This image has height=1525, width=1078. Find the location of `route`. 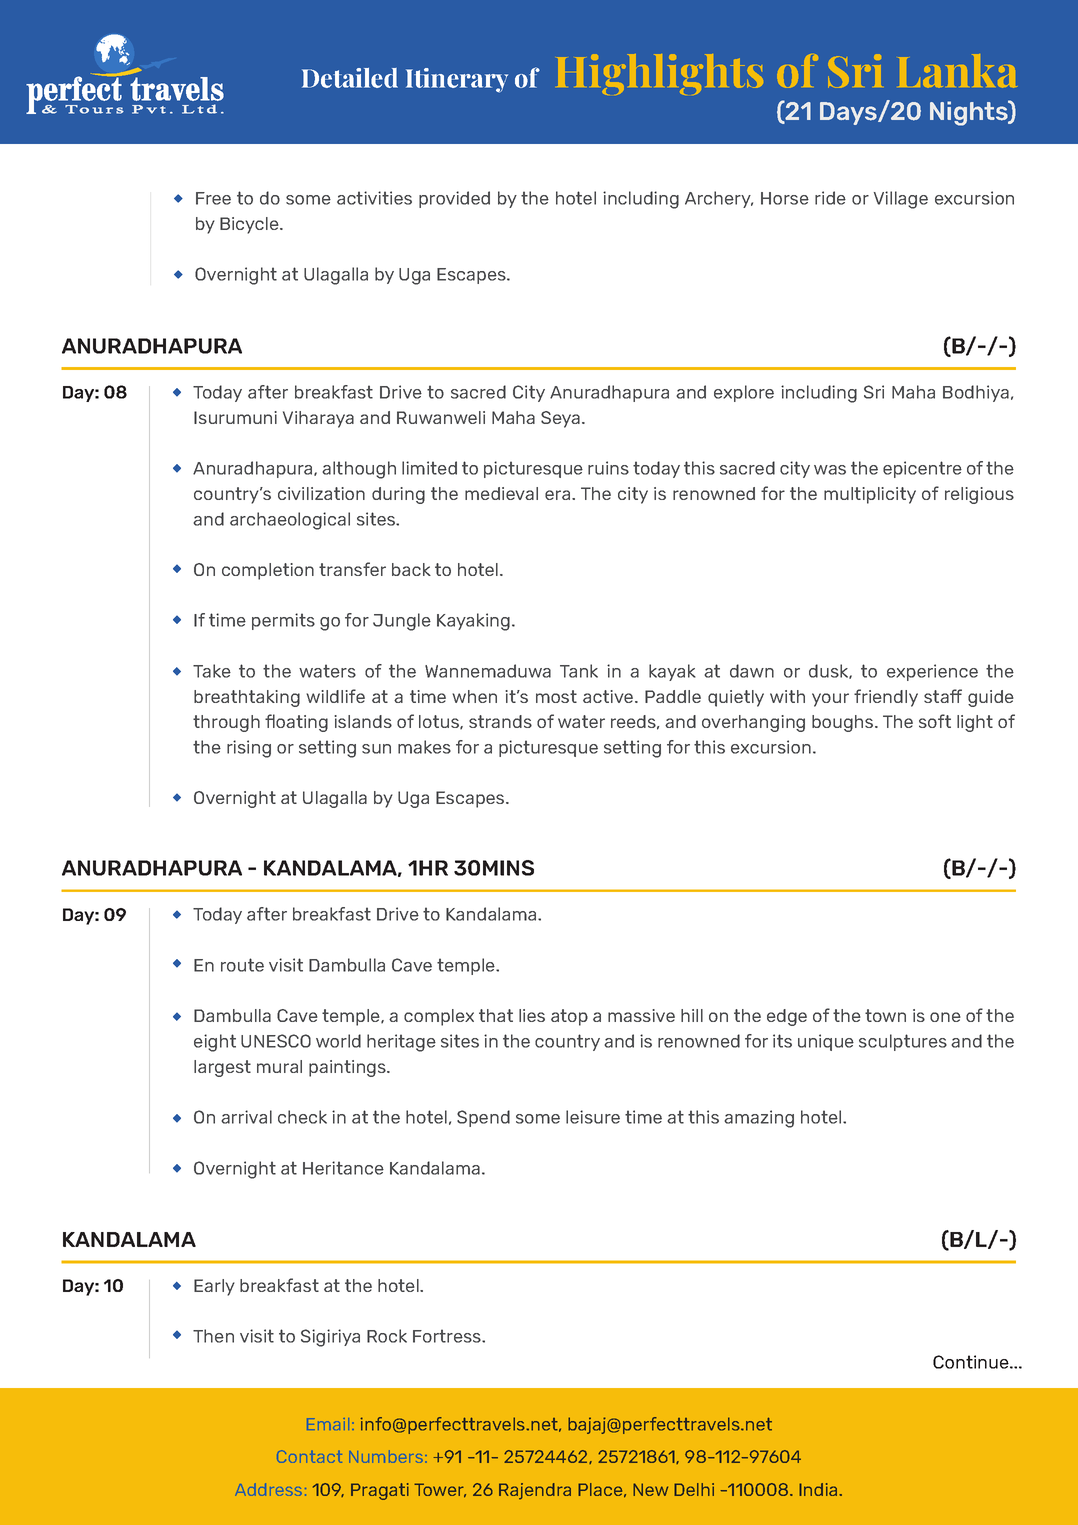

route is located at coordinates (242, 965).
